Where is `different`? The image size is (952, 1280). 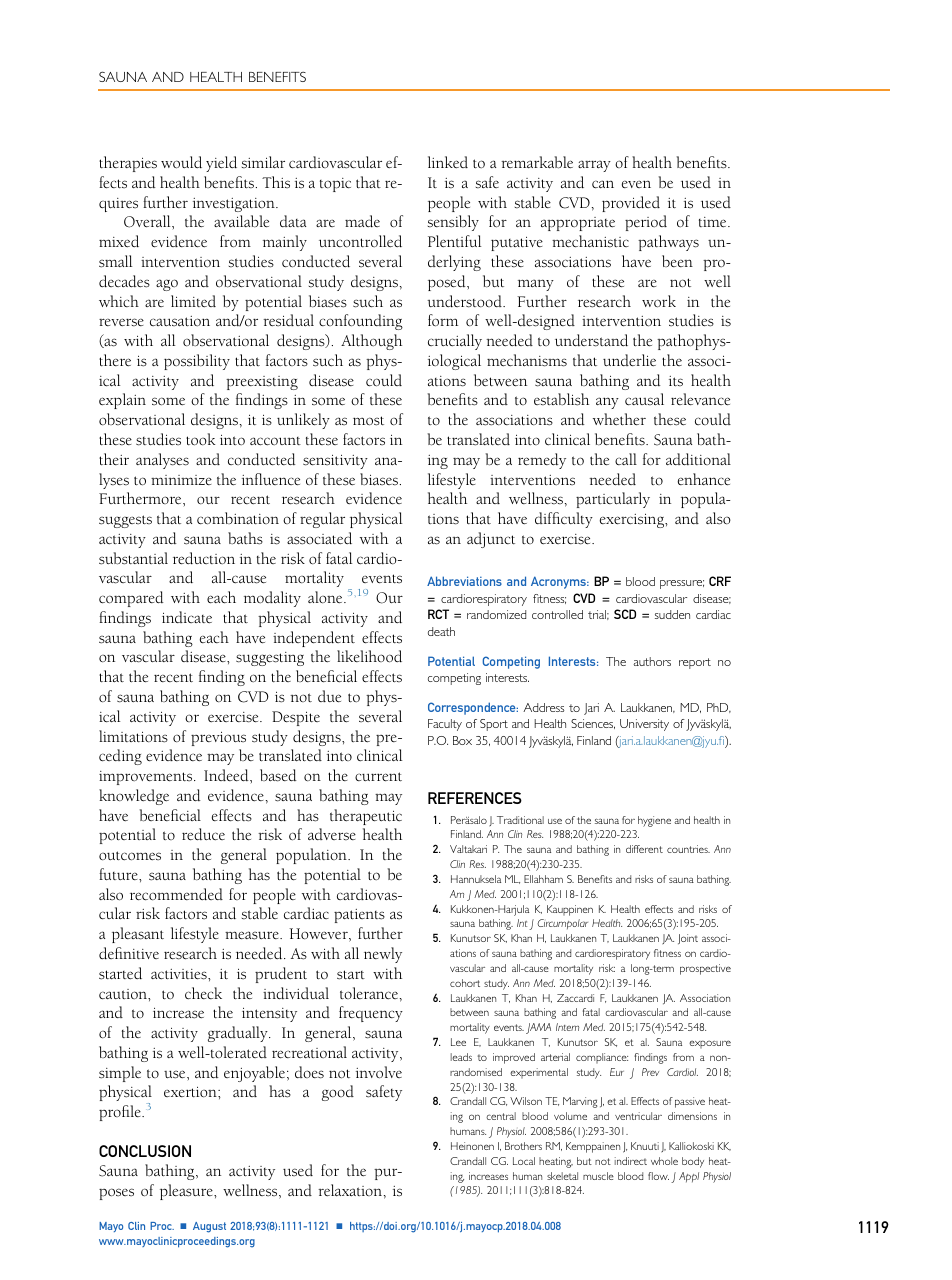
different is located at coordinates (644, 849).
